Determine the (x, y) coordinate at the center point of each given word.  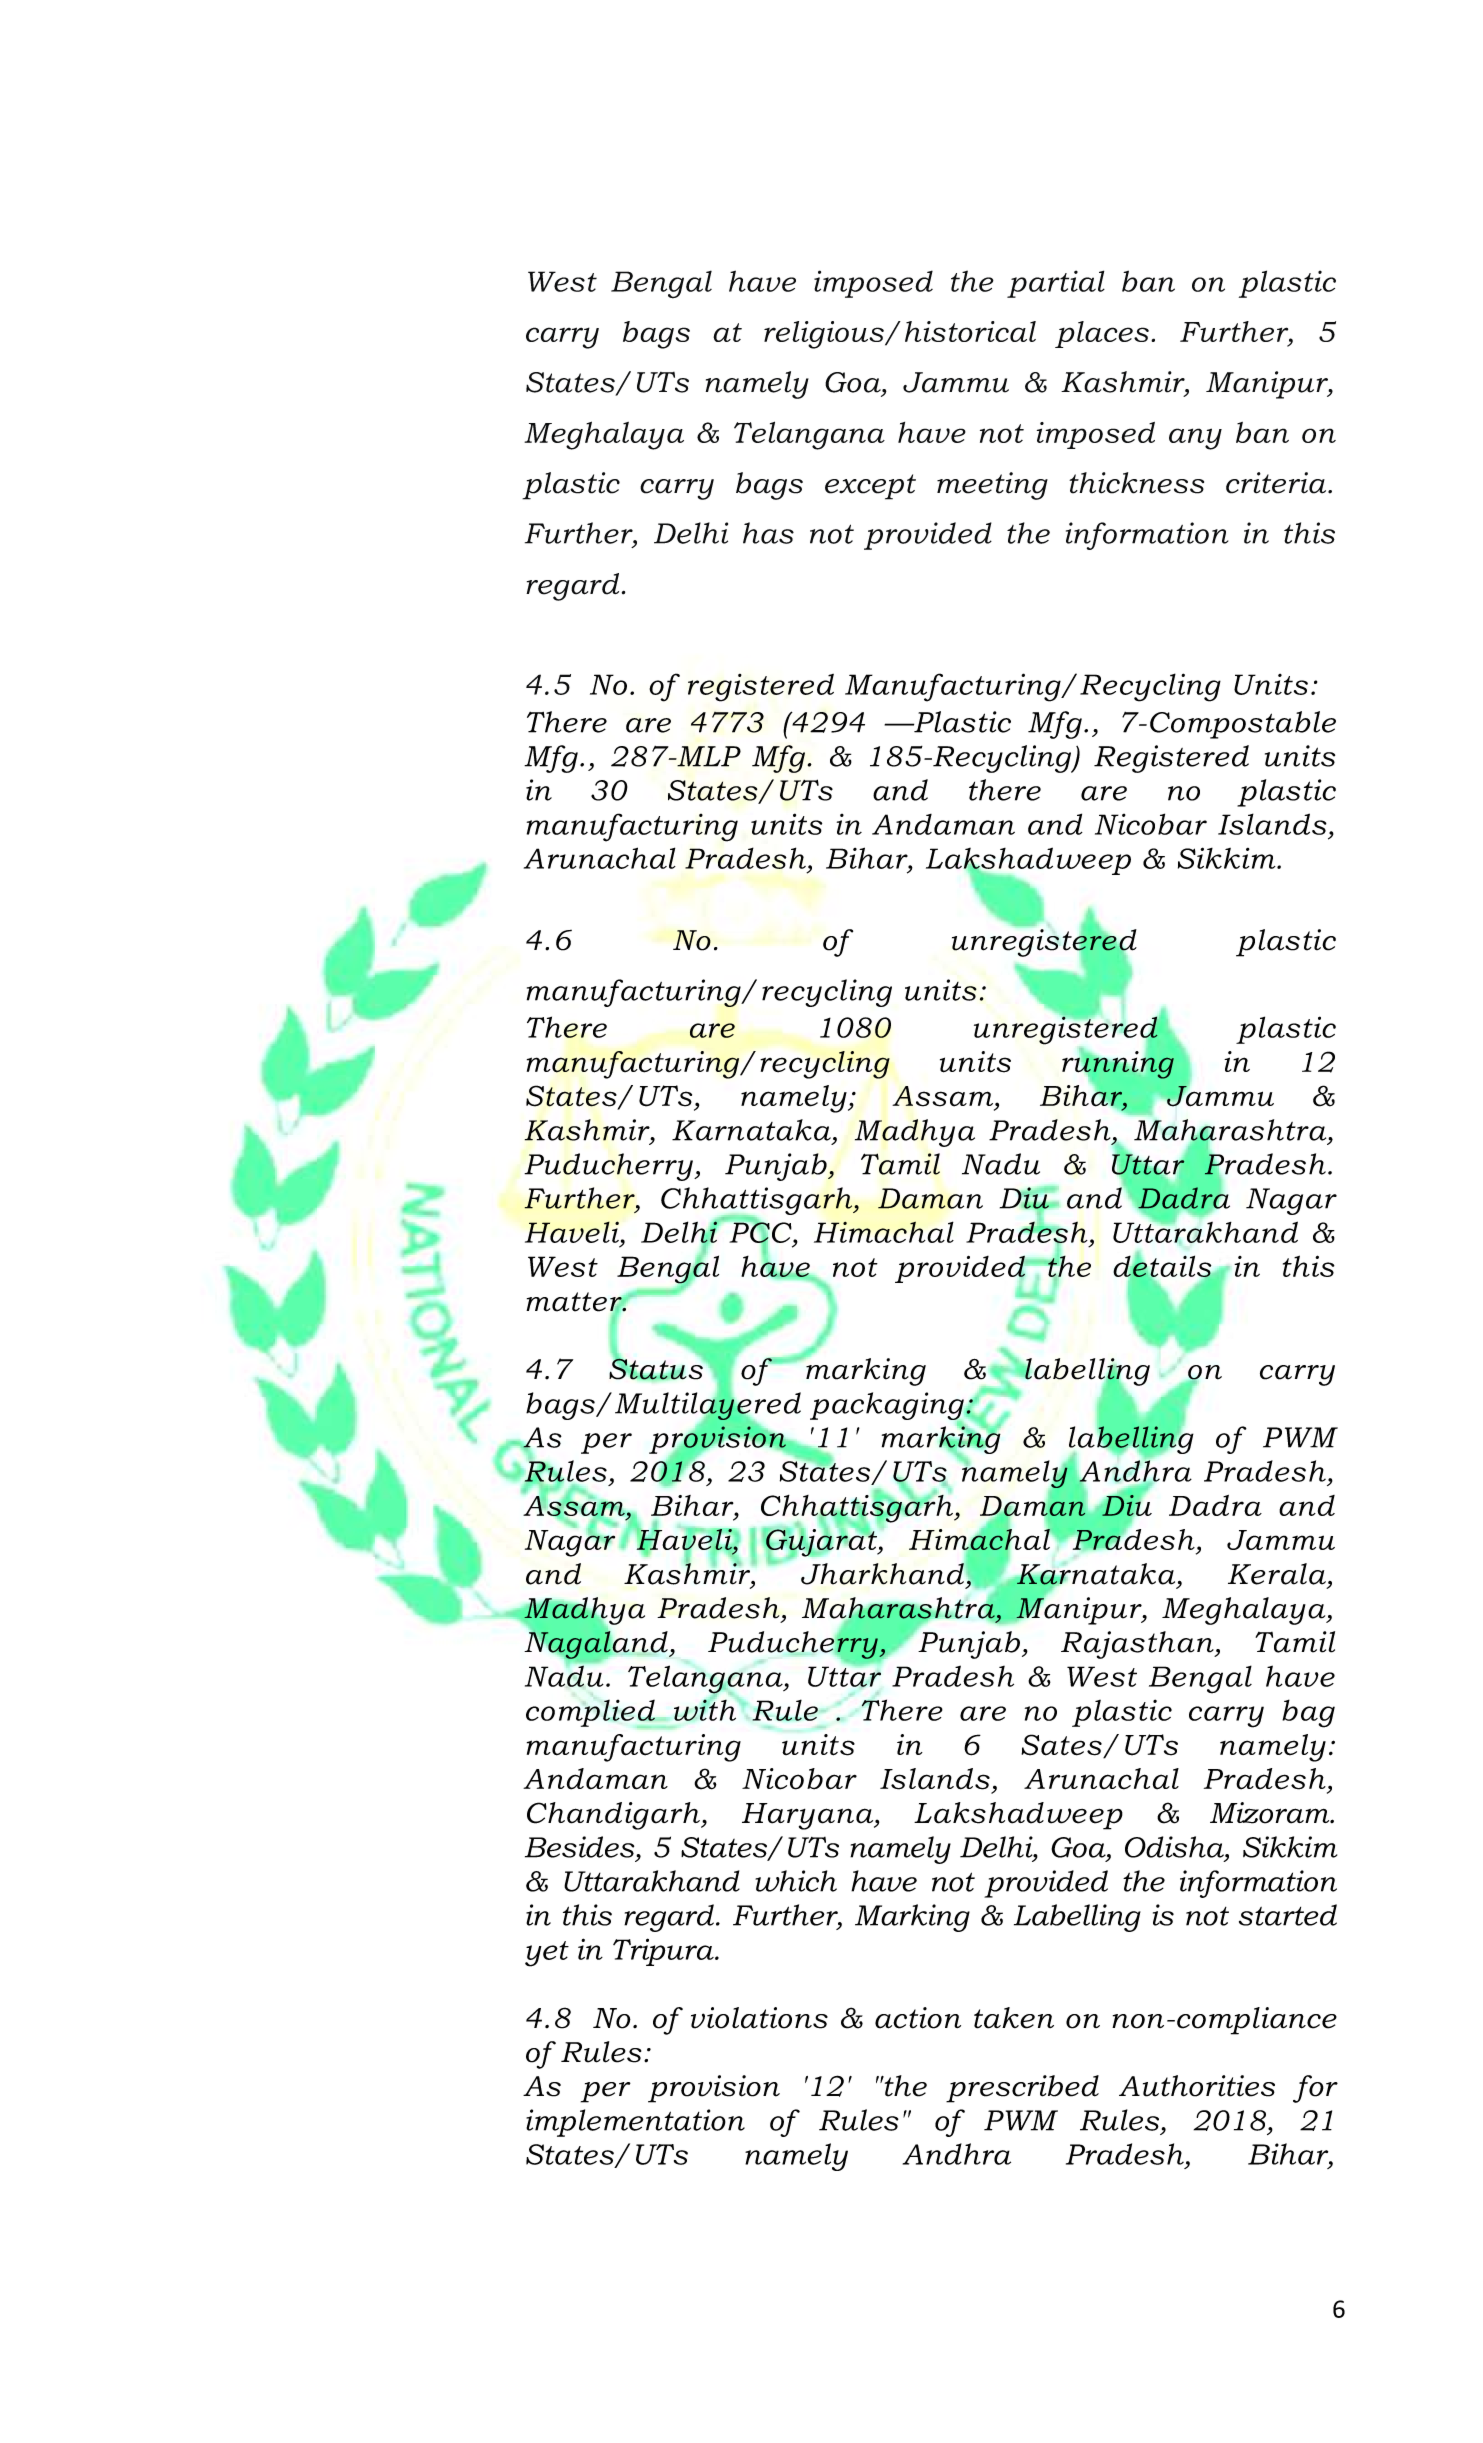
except (870, 487)
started (1288, 1915)
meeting (992, 486)
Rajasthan (1138, 1645)
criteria (1277, 483)
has (768, 533)
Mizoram (1271, 1813)
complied (591, 1713)
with (706, 1709)
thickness (1136, 483)
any (1195, 439)
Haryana (809, 1816)
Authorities (1197, 2086)
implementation (635, 2123)
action (918, 2018)
